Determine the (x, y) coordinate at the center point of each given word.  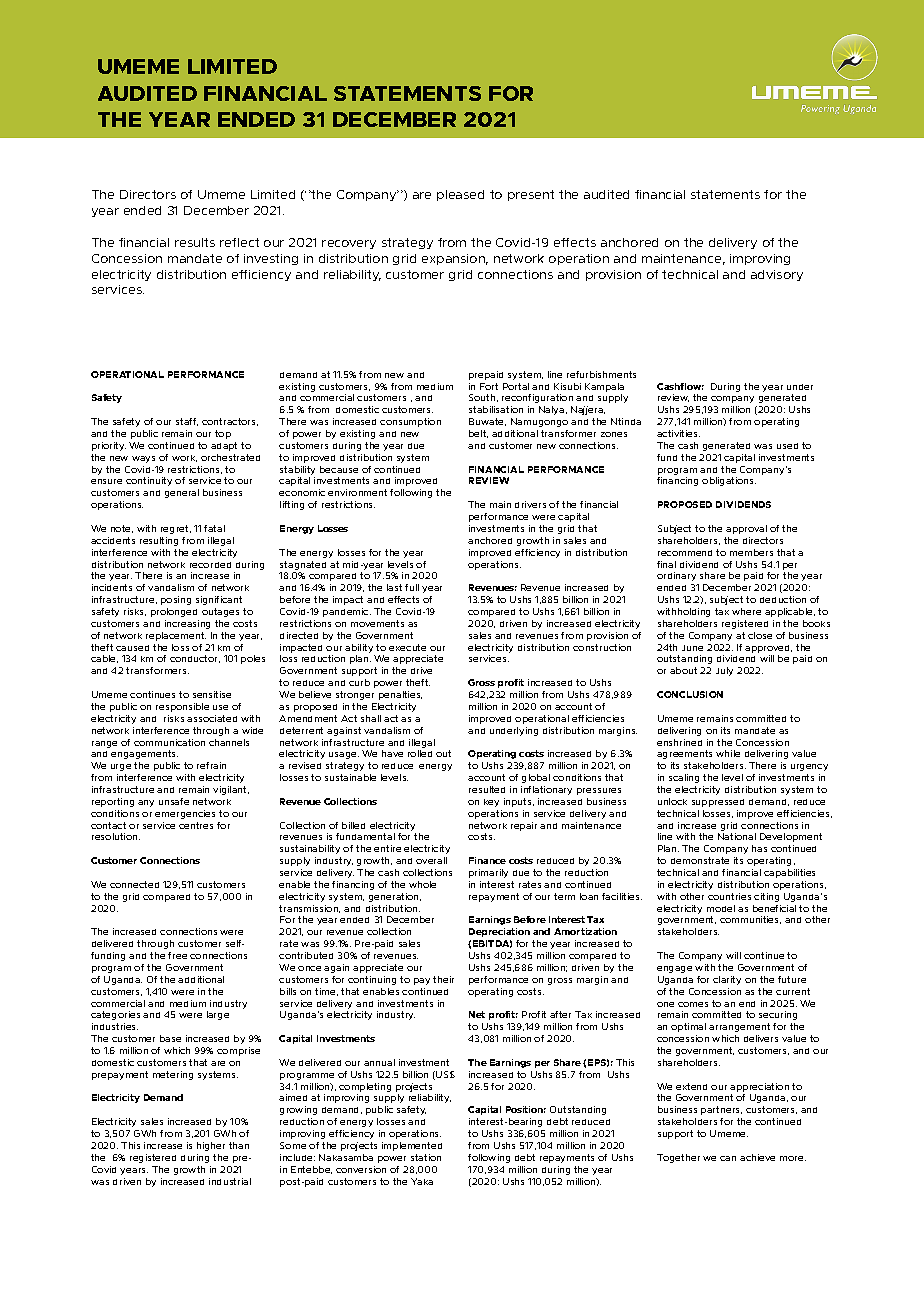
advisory (777, 275)
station (426, 1157)
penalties (400, 695)
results (195, 242)
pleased (460, 195)
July (724, 671)
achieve (757, 1157)
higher (211, 1146)
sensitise (212, 694)
